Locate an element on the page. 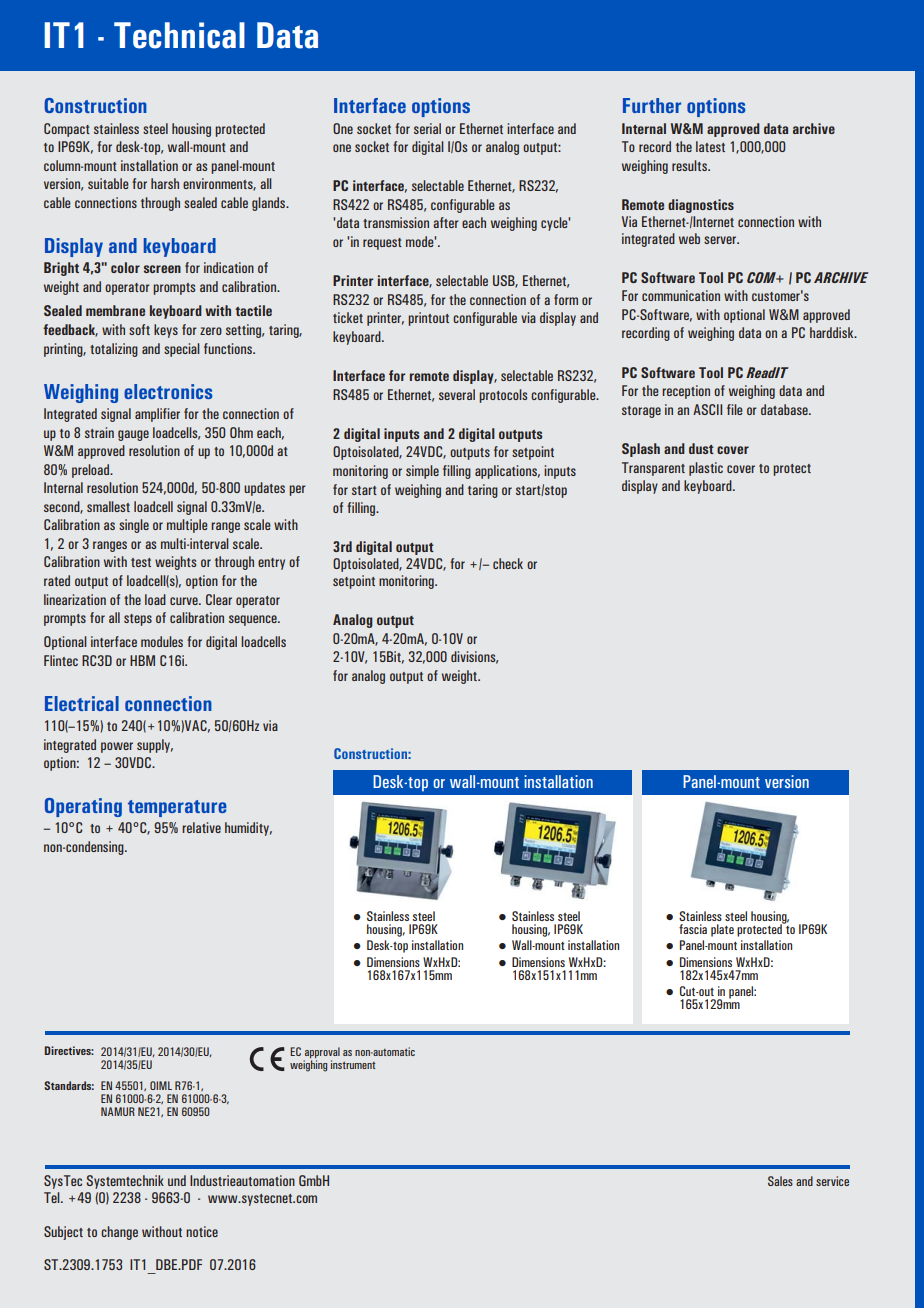  Technical is located at coordinates (179, 35).
